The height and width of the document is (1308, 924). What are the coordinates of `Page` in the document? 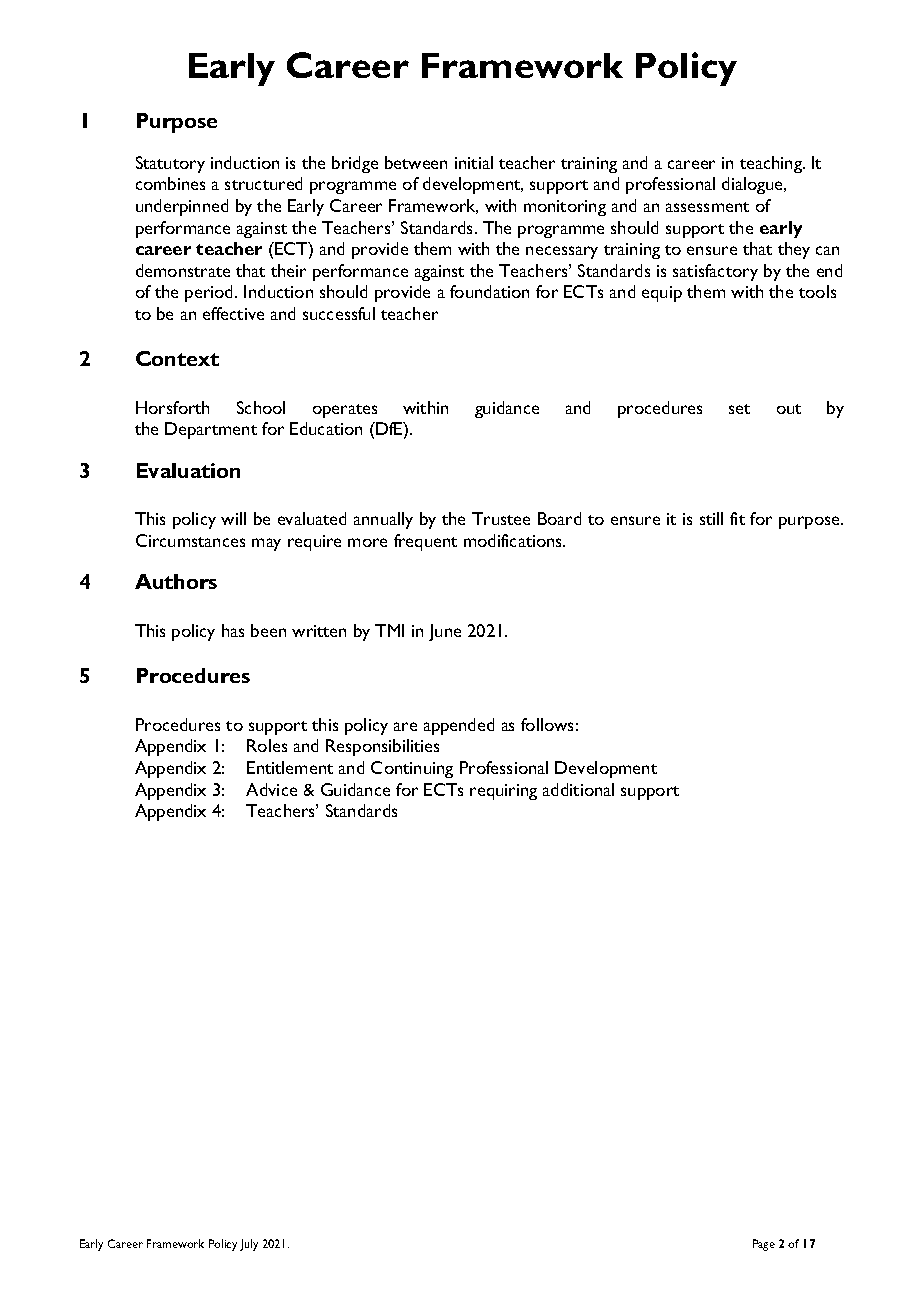 It's located at (764, 1245).
